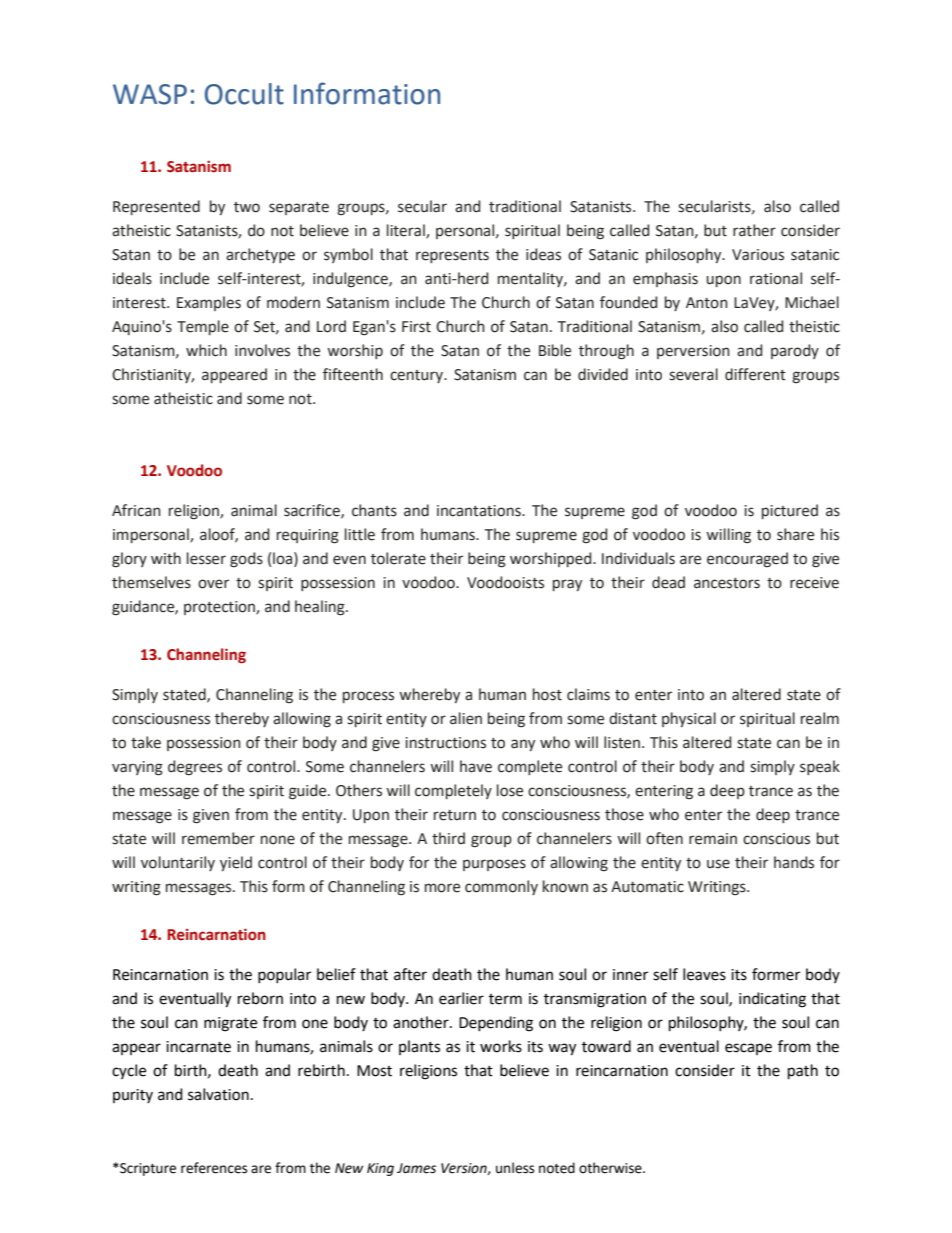  I want to click on degrees, so click(195, 768).
